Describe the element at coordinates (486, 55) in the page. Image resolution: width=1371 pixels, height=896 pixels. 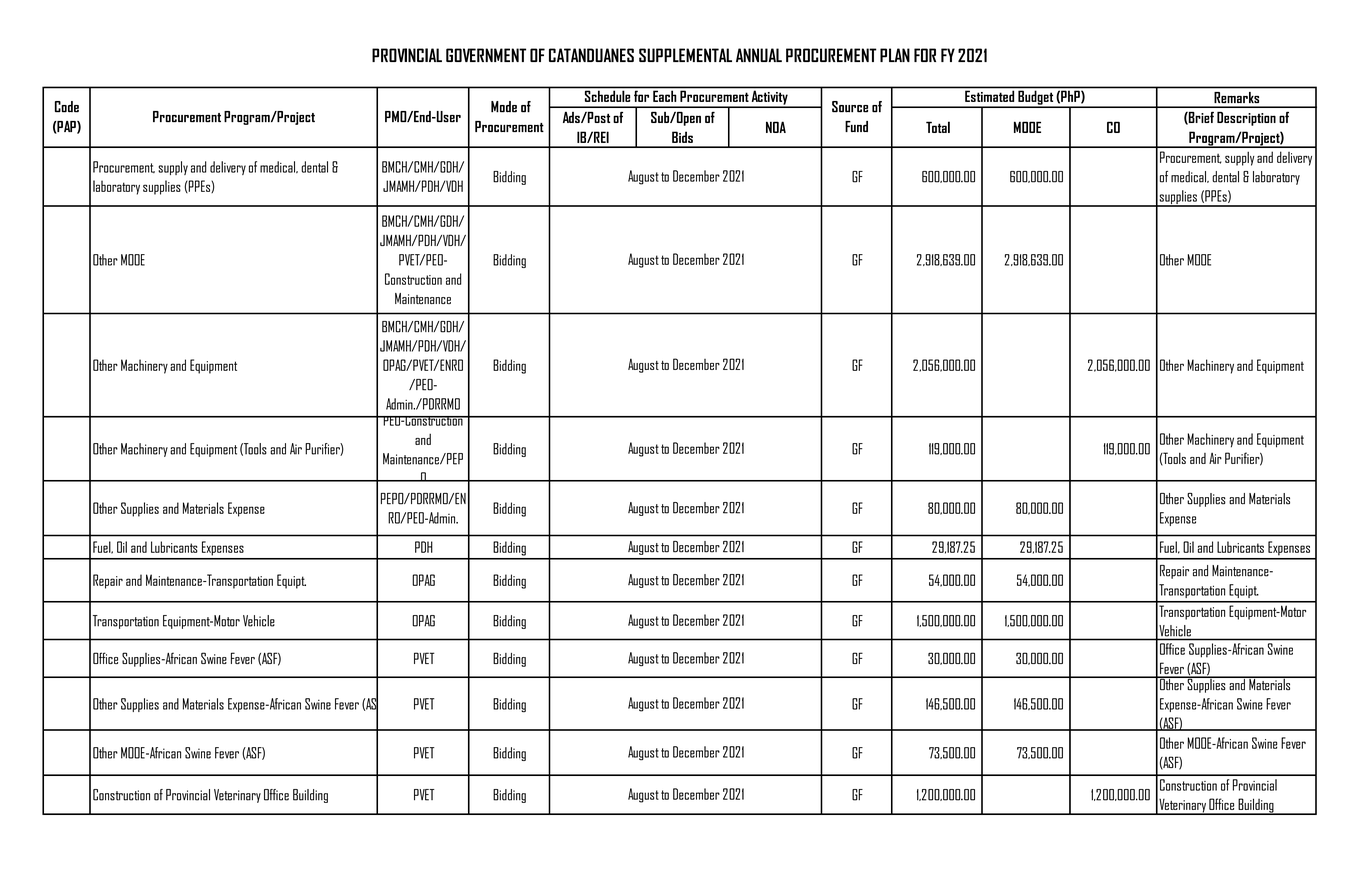
I see `GOVERNMENT` at that location.
